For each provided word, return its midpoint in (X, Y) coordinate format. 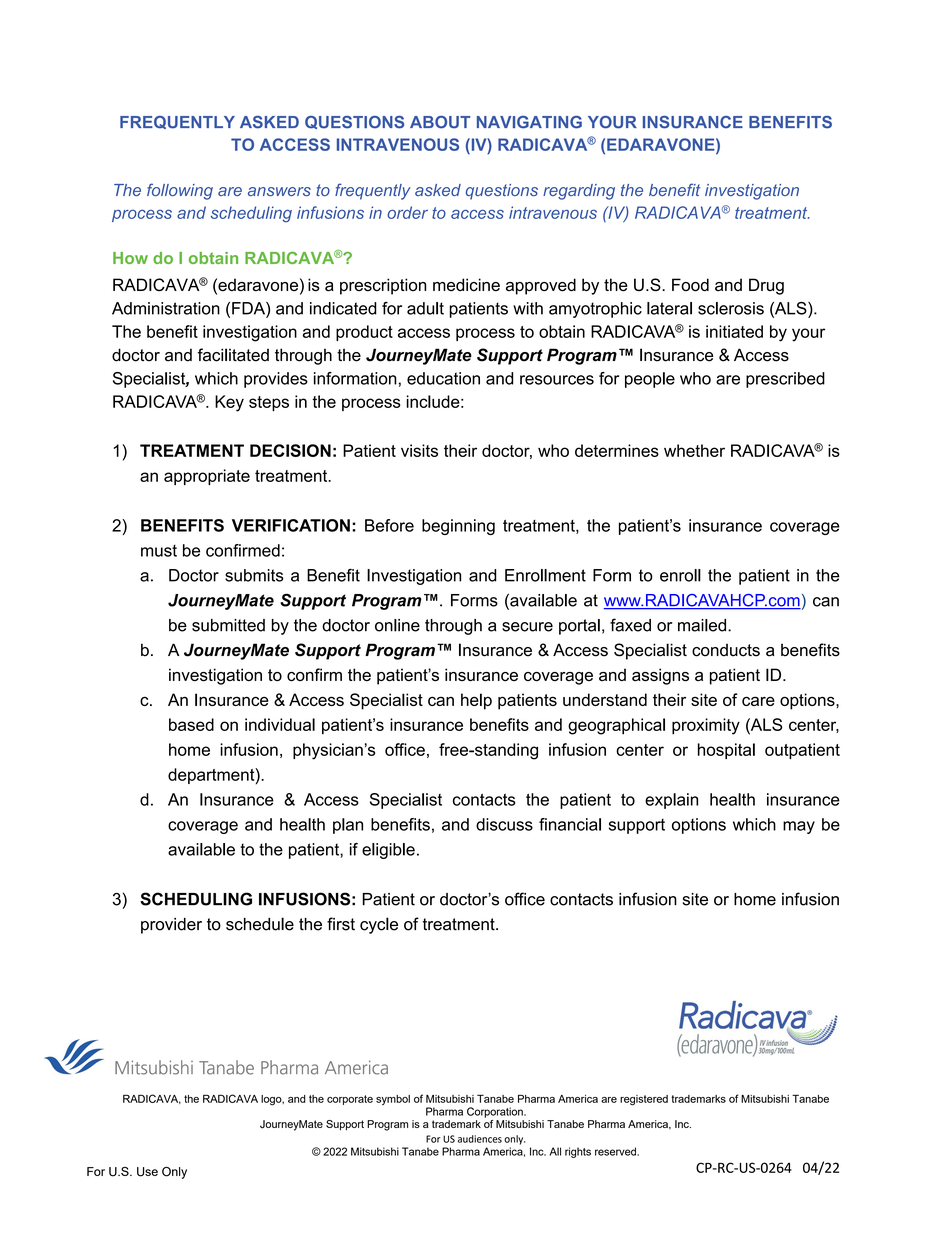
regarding (579, 192)
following (180, 191)
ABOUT (440, 122)
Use (147, 1172)
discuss (504, 824)
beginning (458, 527)
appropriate (207, 477)
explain (671, 801)
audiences (480, 1139)
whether (694, 450)
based (191, 724)
